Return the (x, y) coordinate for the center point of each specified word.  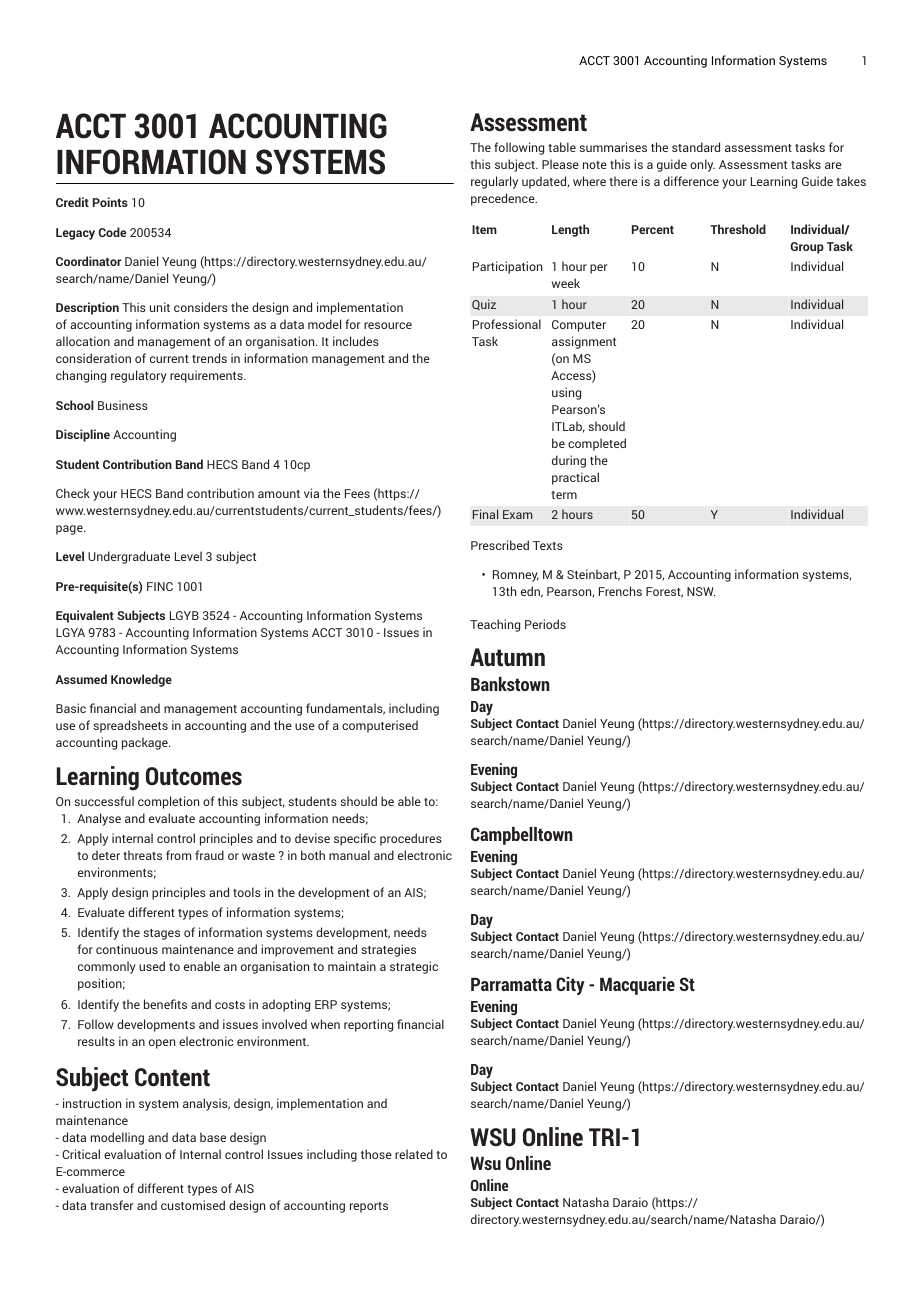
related (414, 1154)
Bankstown (510, 684)
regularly (494, 182)
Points (110, 202)
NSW (701, 591)
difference (691, 181)
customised (193, 1205)
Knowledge (141, 680)
